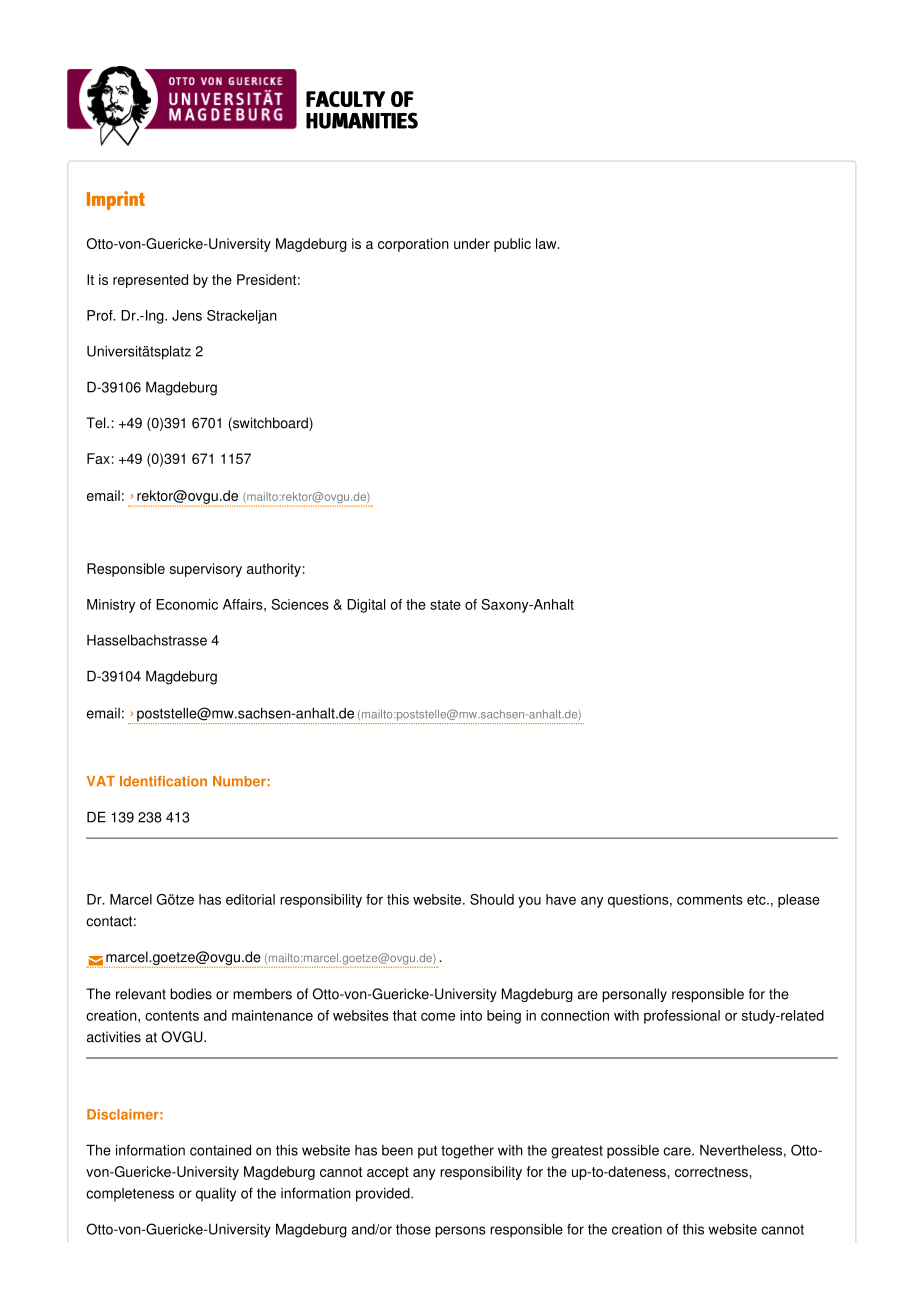  Describe the element at coordinates (547, 243) in the document. I see `law` at that location.
